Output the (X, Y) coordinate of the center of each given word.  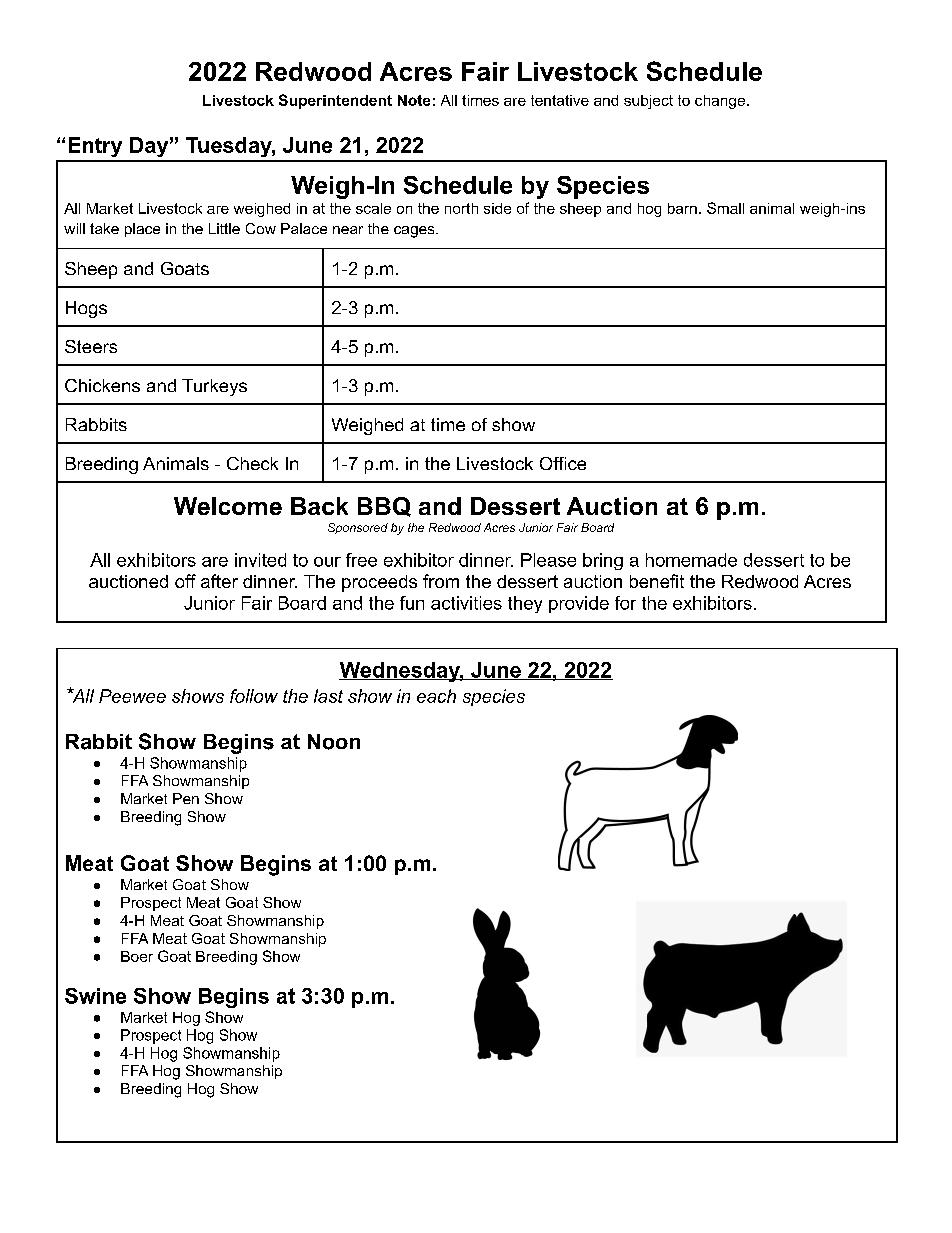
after (219, 581)
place (142, 230)
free (361, 560)
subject (648, 102)
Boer (137, 956)
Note (414, 100)
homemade (691, 560)
